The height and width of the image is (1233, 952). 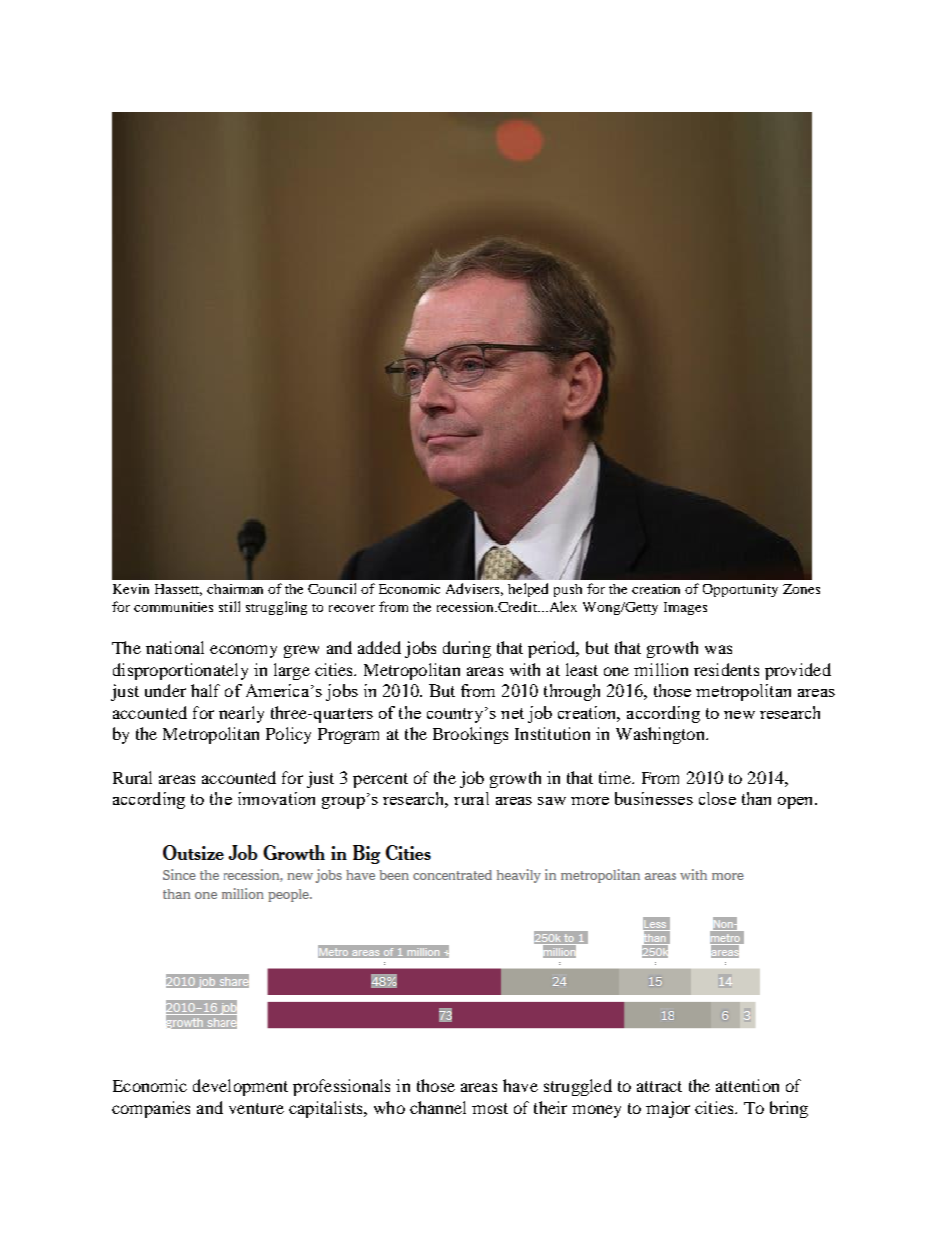 I want to click on development, so click(x=240, y=1087).
